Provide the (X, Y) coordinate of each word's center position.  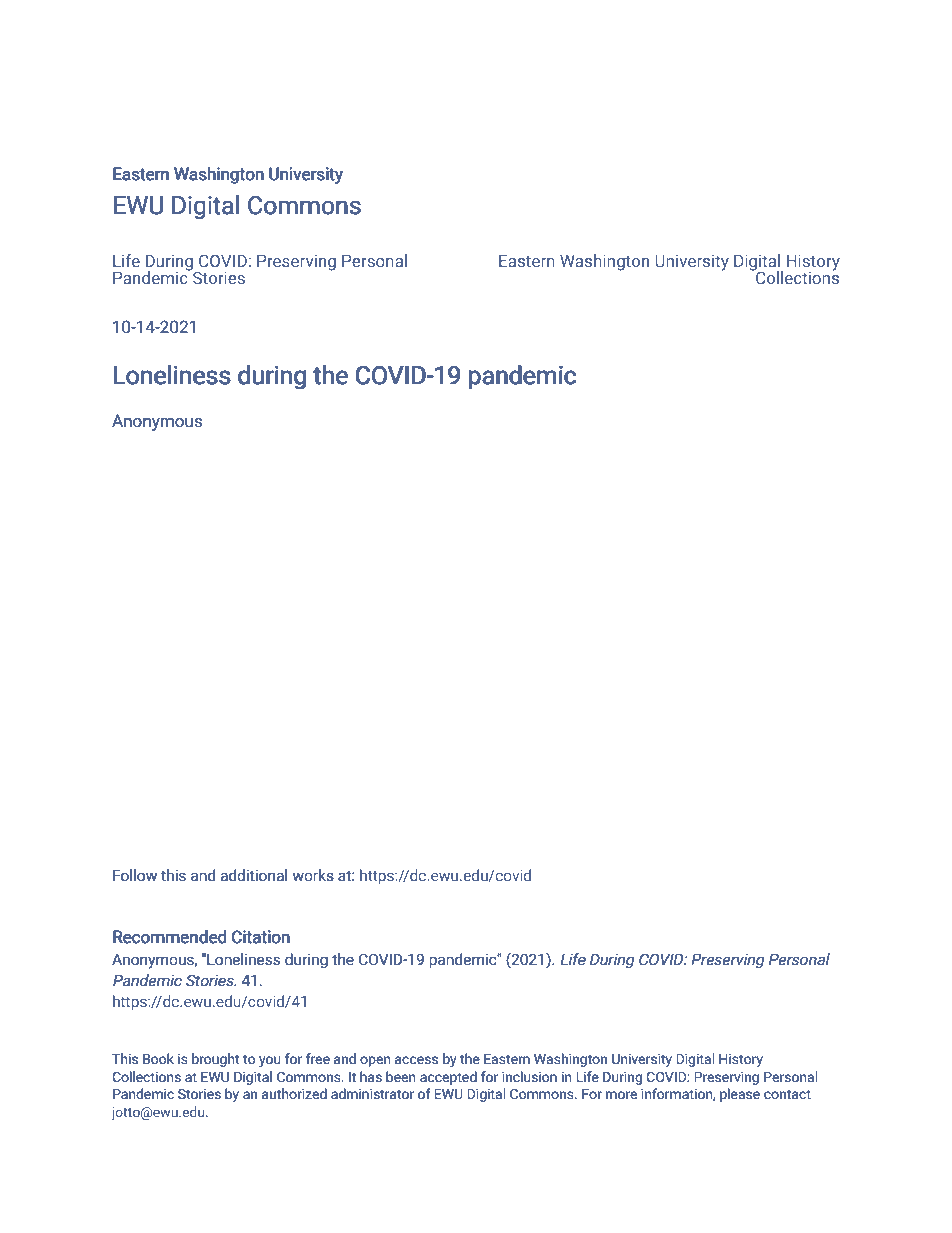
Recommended (170, 937)
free (318, 1059)
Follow (135, 875)
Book (158, 1059)
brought (215, 1060)
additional (253, 875)
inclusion (529, 1077)
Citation (261, 937)
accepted (448, 1078)
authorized (294, 1094)
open (375, 1061)
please (740, 1095)
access (416, 1060)
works (313, 875)
